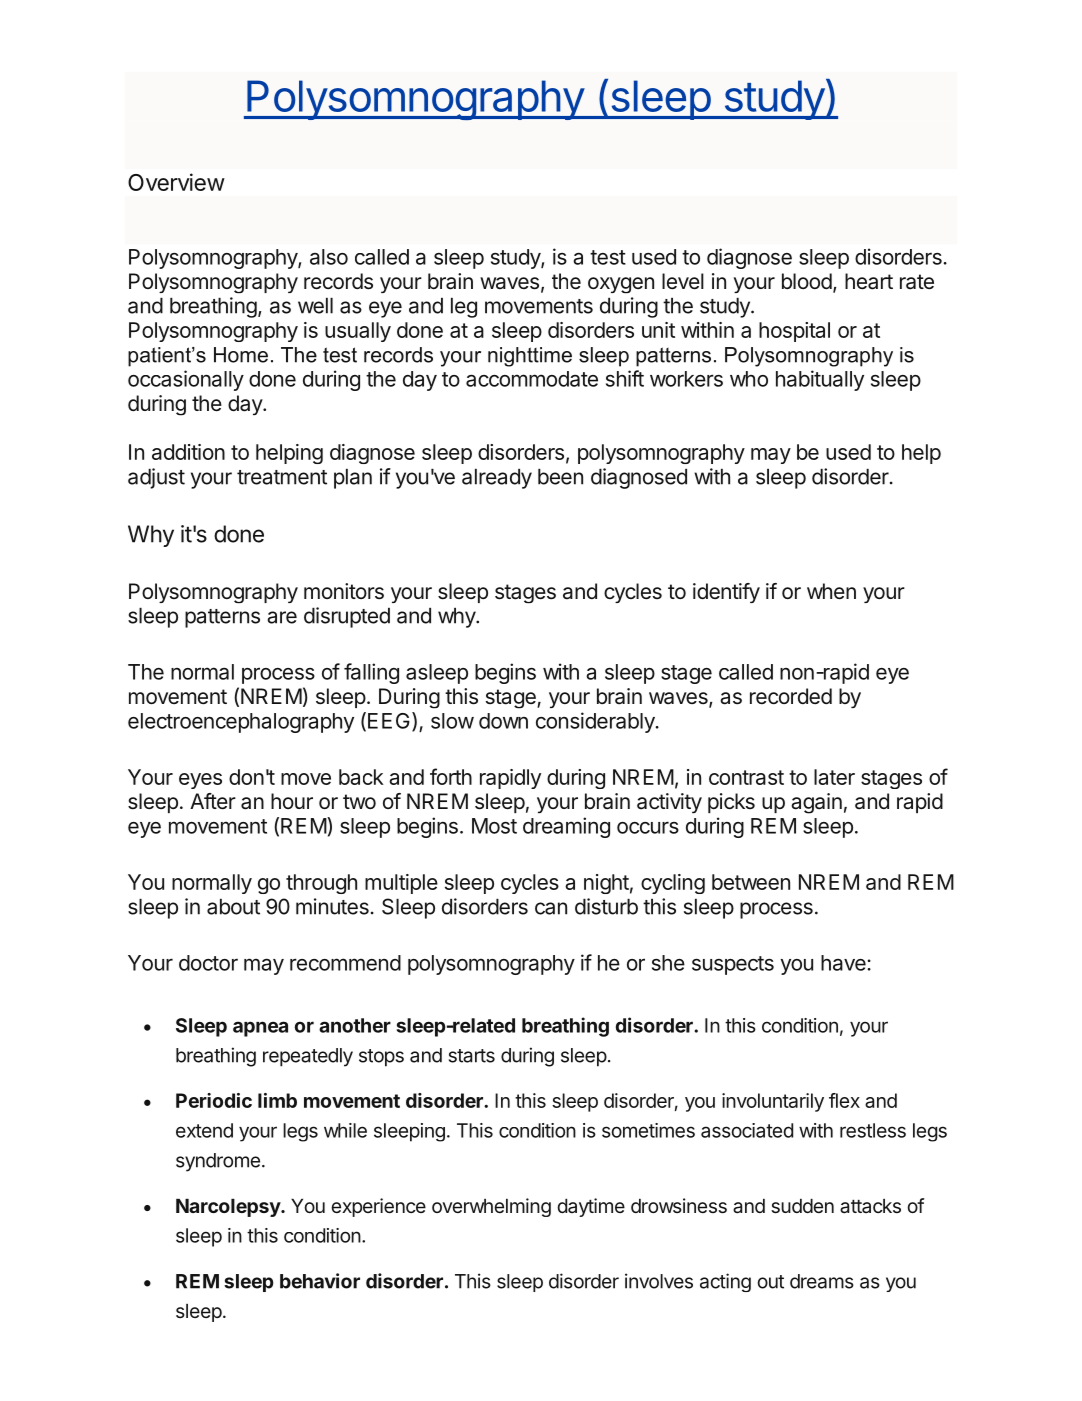  I want to click on are, so click(282, 617).
